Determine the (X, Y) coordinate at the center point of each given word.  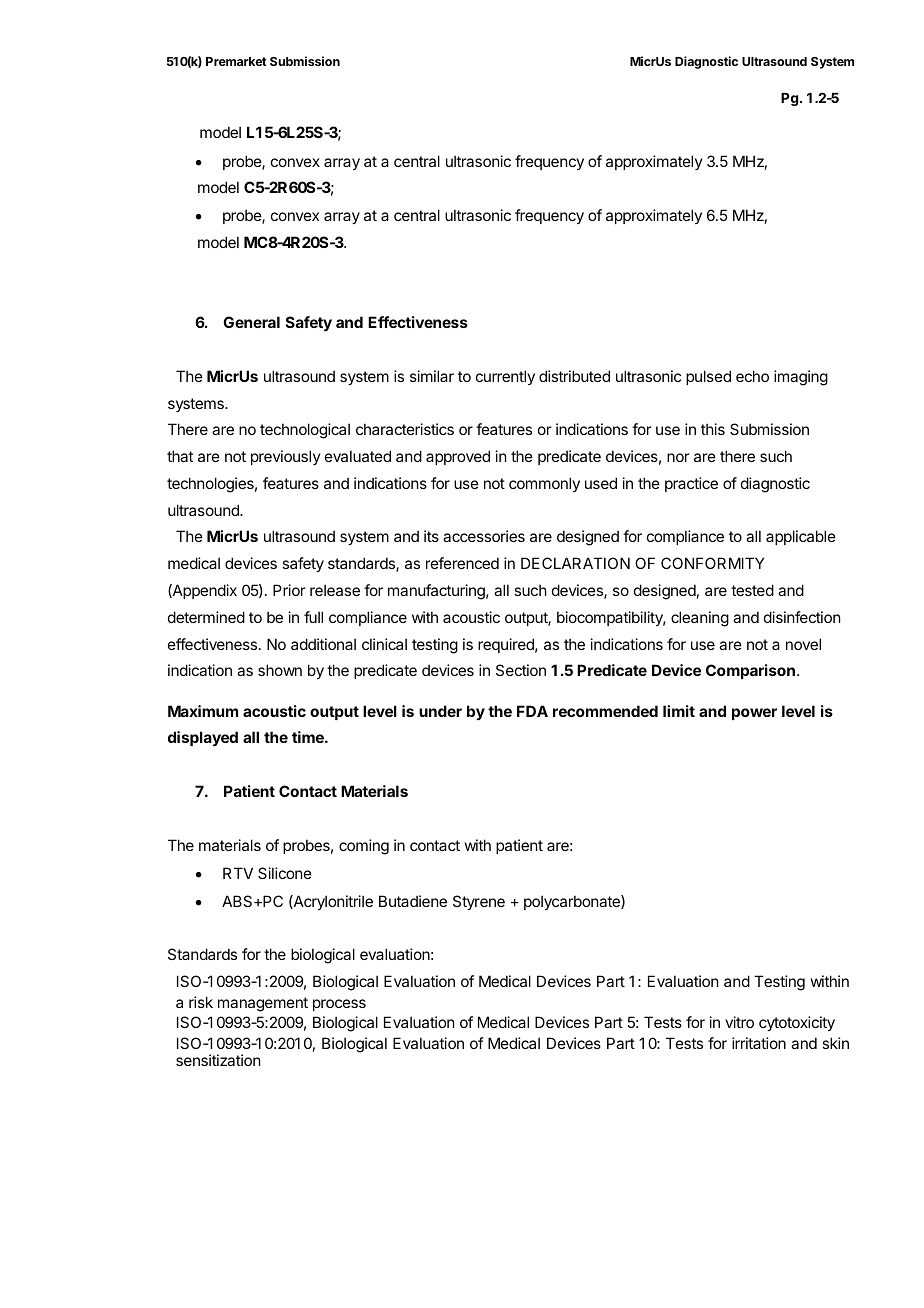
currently (505, 377)
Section (521, 670)
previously (286, 457)
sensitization (218, 1060)
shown (280, 670)
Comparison (750, 671)
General (251, 322)
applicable (801, 537)
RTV (238, 873)
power (754, 714)
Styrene (479, 902)
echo (752, 376)
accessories (484, 536)
